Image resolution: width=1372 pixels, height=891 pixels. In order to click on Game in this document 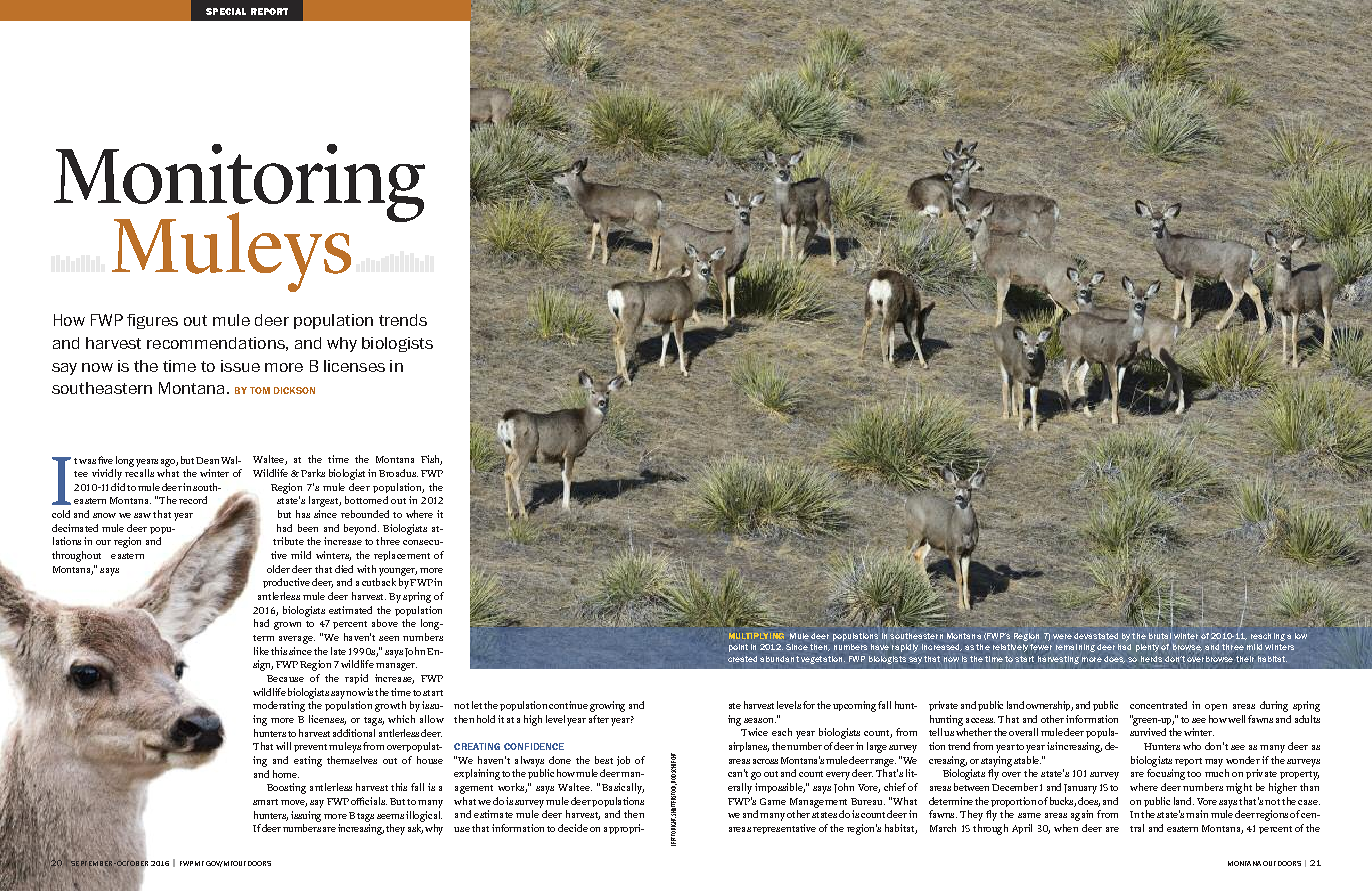, I will do `click(773, 801)`.
